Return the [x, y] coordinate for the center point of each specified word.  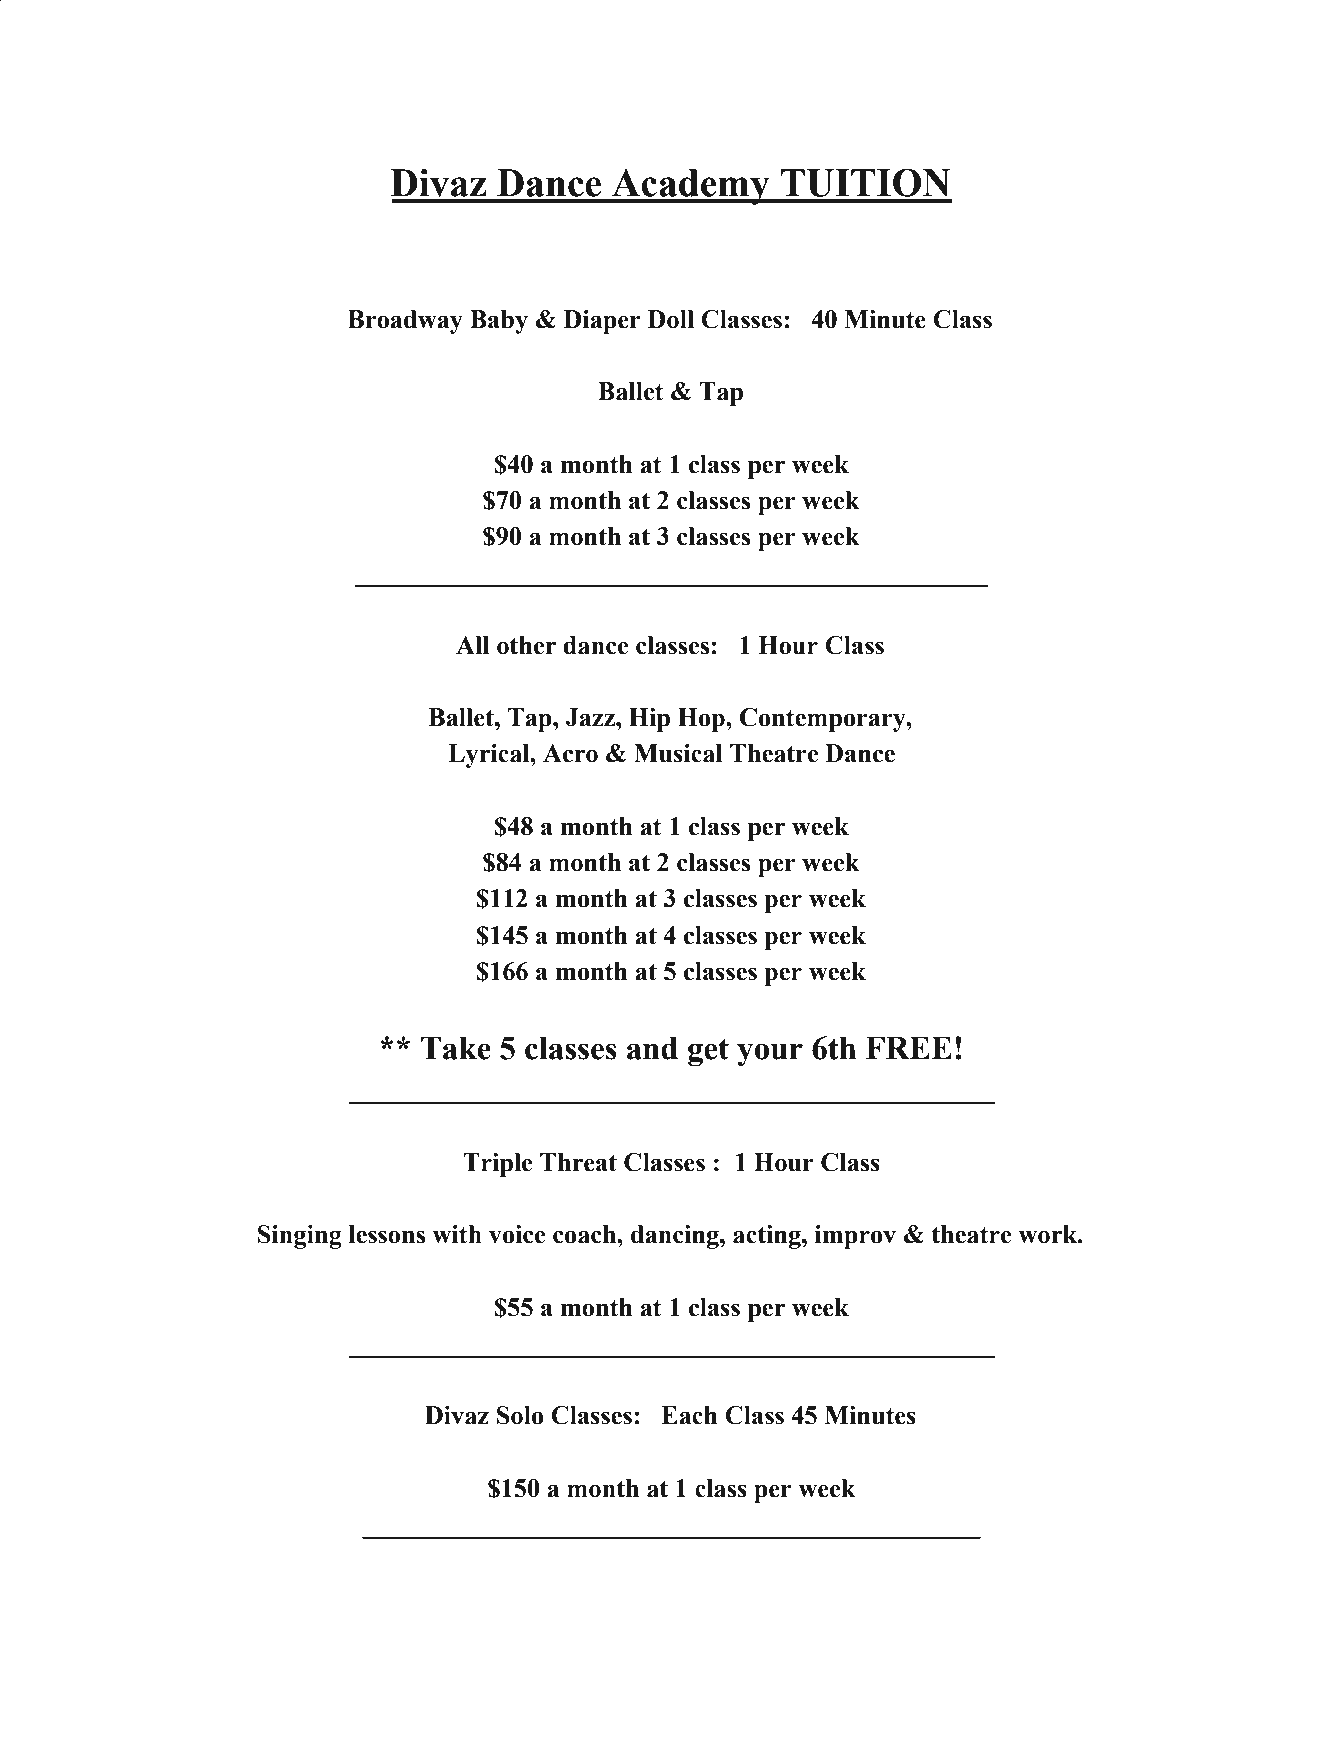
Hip [649, 720]
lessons [387, 1234]
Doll [671, 319]
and [652, 1048]
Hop [702, 720]
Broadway [405, 322]
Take [456, 1048]
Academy [691, 187]
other [526, 645]
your [770, 1054]
